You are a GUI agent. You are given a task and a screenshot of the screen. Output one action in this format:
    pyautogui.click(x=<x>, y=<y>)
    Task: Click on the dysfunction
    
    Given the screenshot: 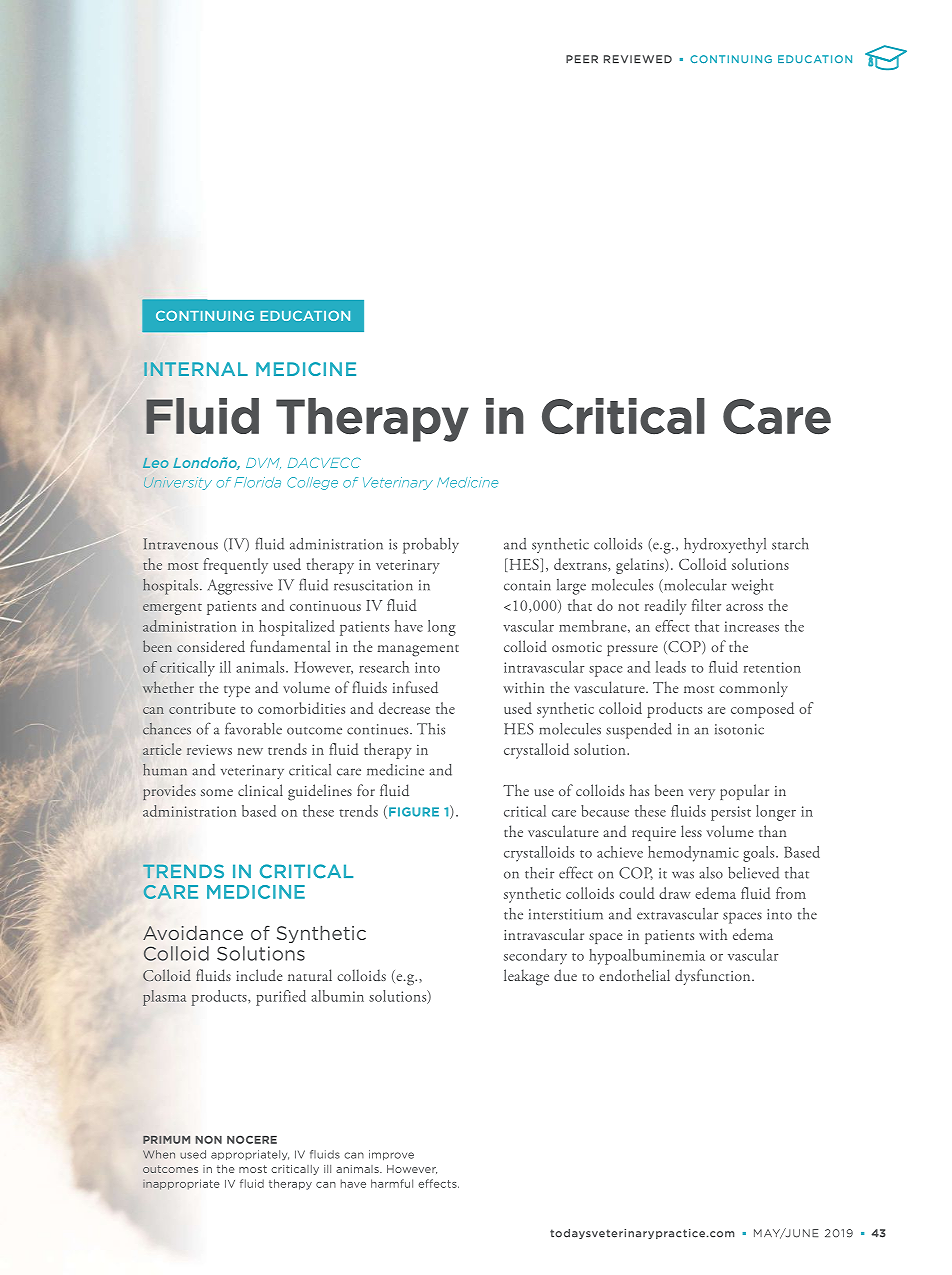 What is the action you would take?
    pyautogui.click(x=714, y=977)
